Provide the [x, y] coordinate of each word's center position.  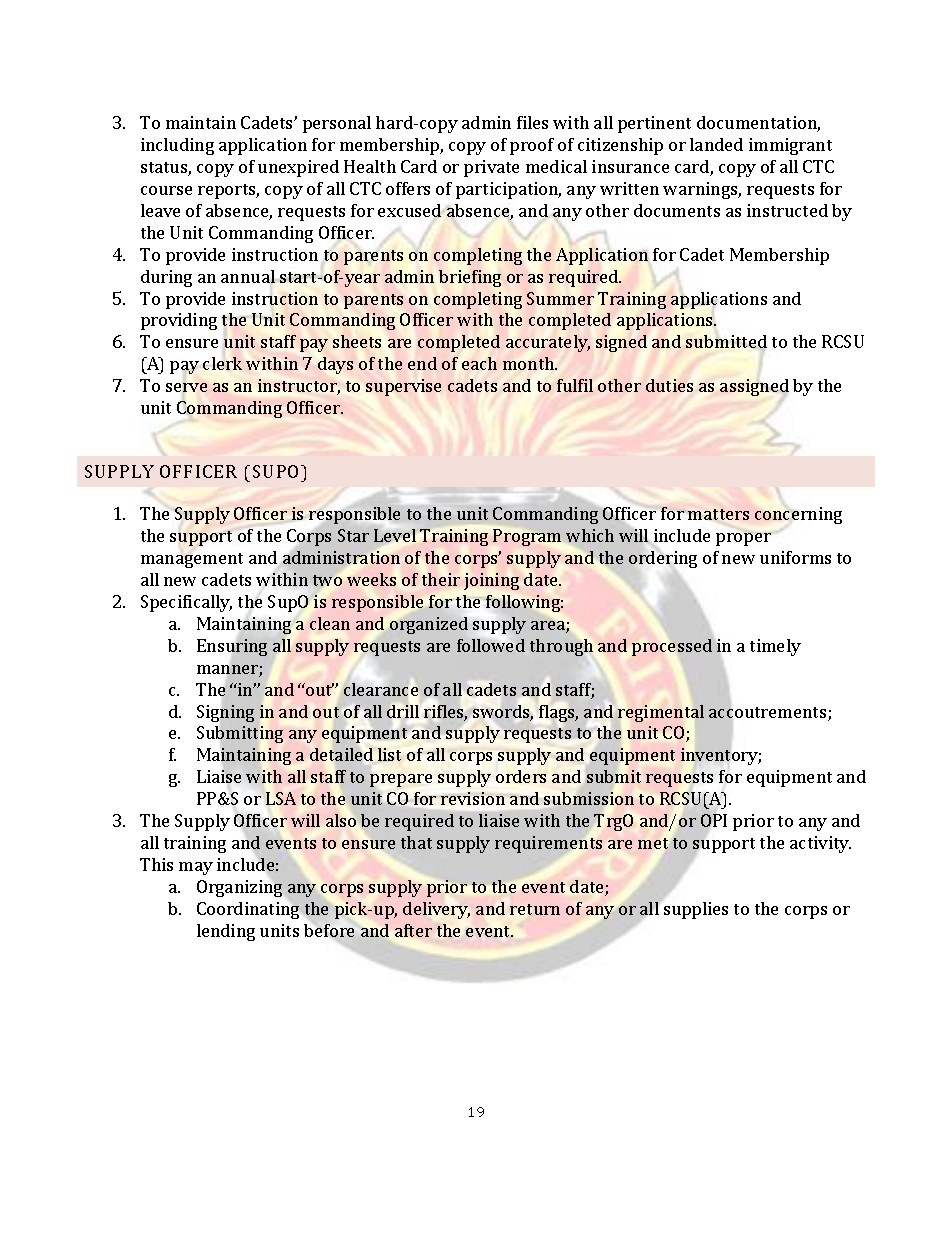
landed [716, 144]
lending [226, 932]
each [479, 363]
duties [669, 385]
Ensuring [232, 647]
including [177, 146]
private [491, 168]
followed [491, 645]
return [535, 909]
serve [186, 387]
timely [775, 647]
